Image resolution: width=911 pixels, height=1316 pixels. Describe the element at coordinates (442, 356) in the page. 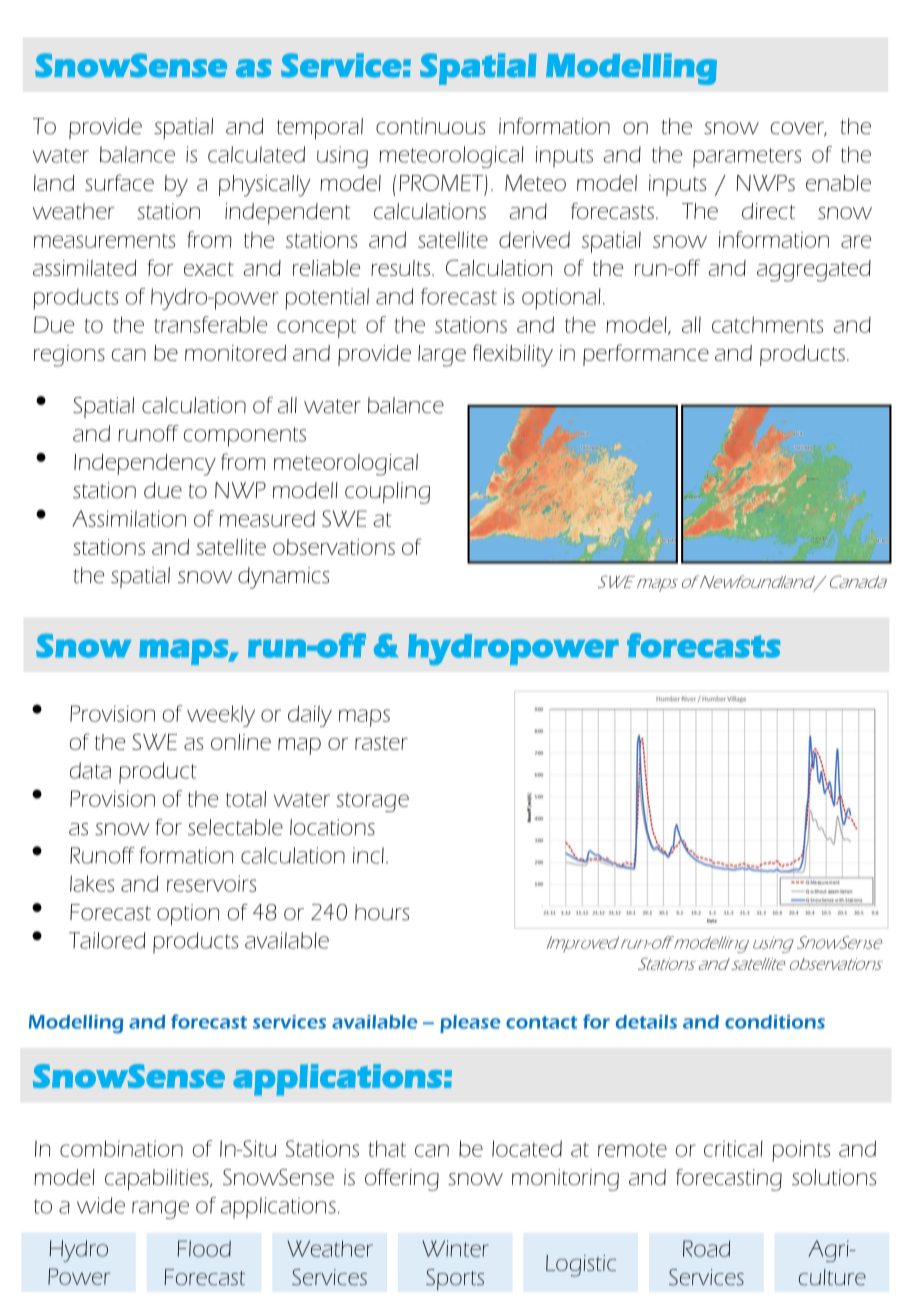

I see `large` at that location.
